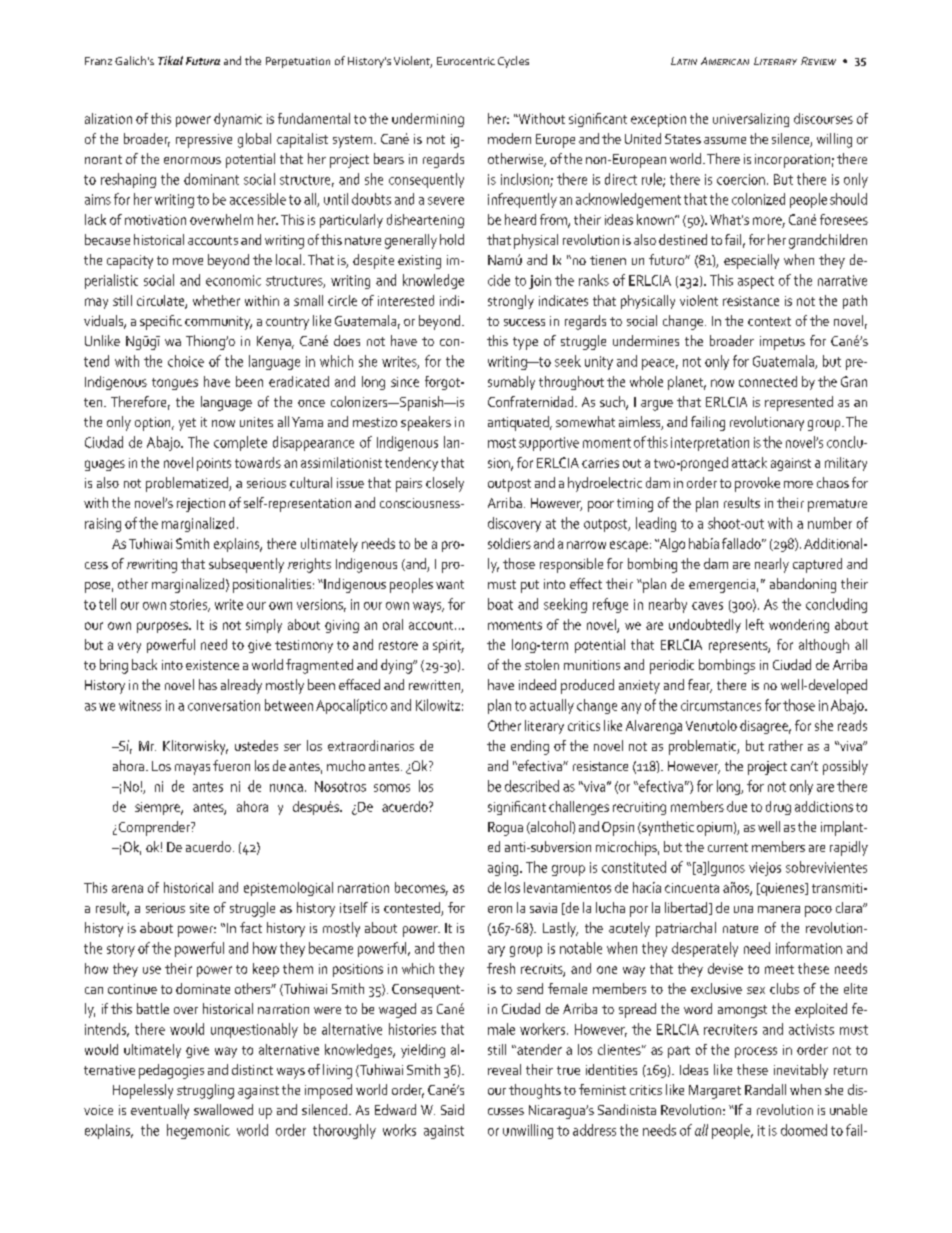  I want to click on yet, so click(187, 424).
